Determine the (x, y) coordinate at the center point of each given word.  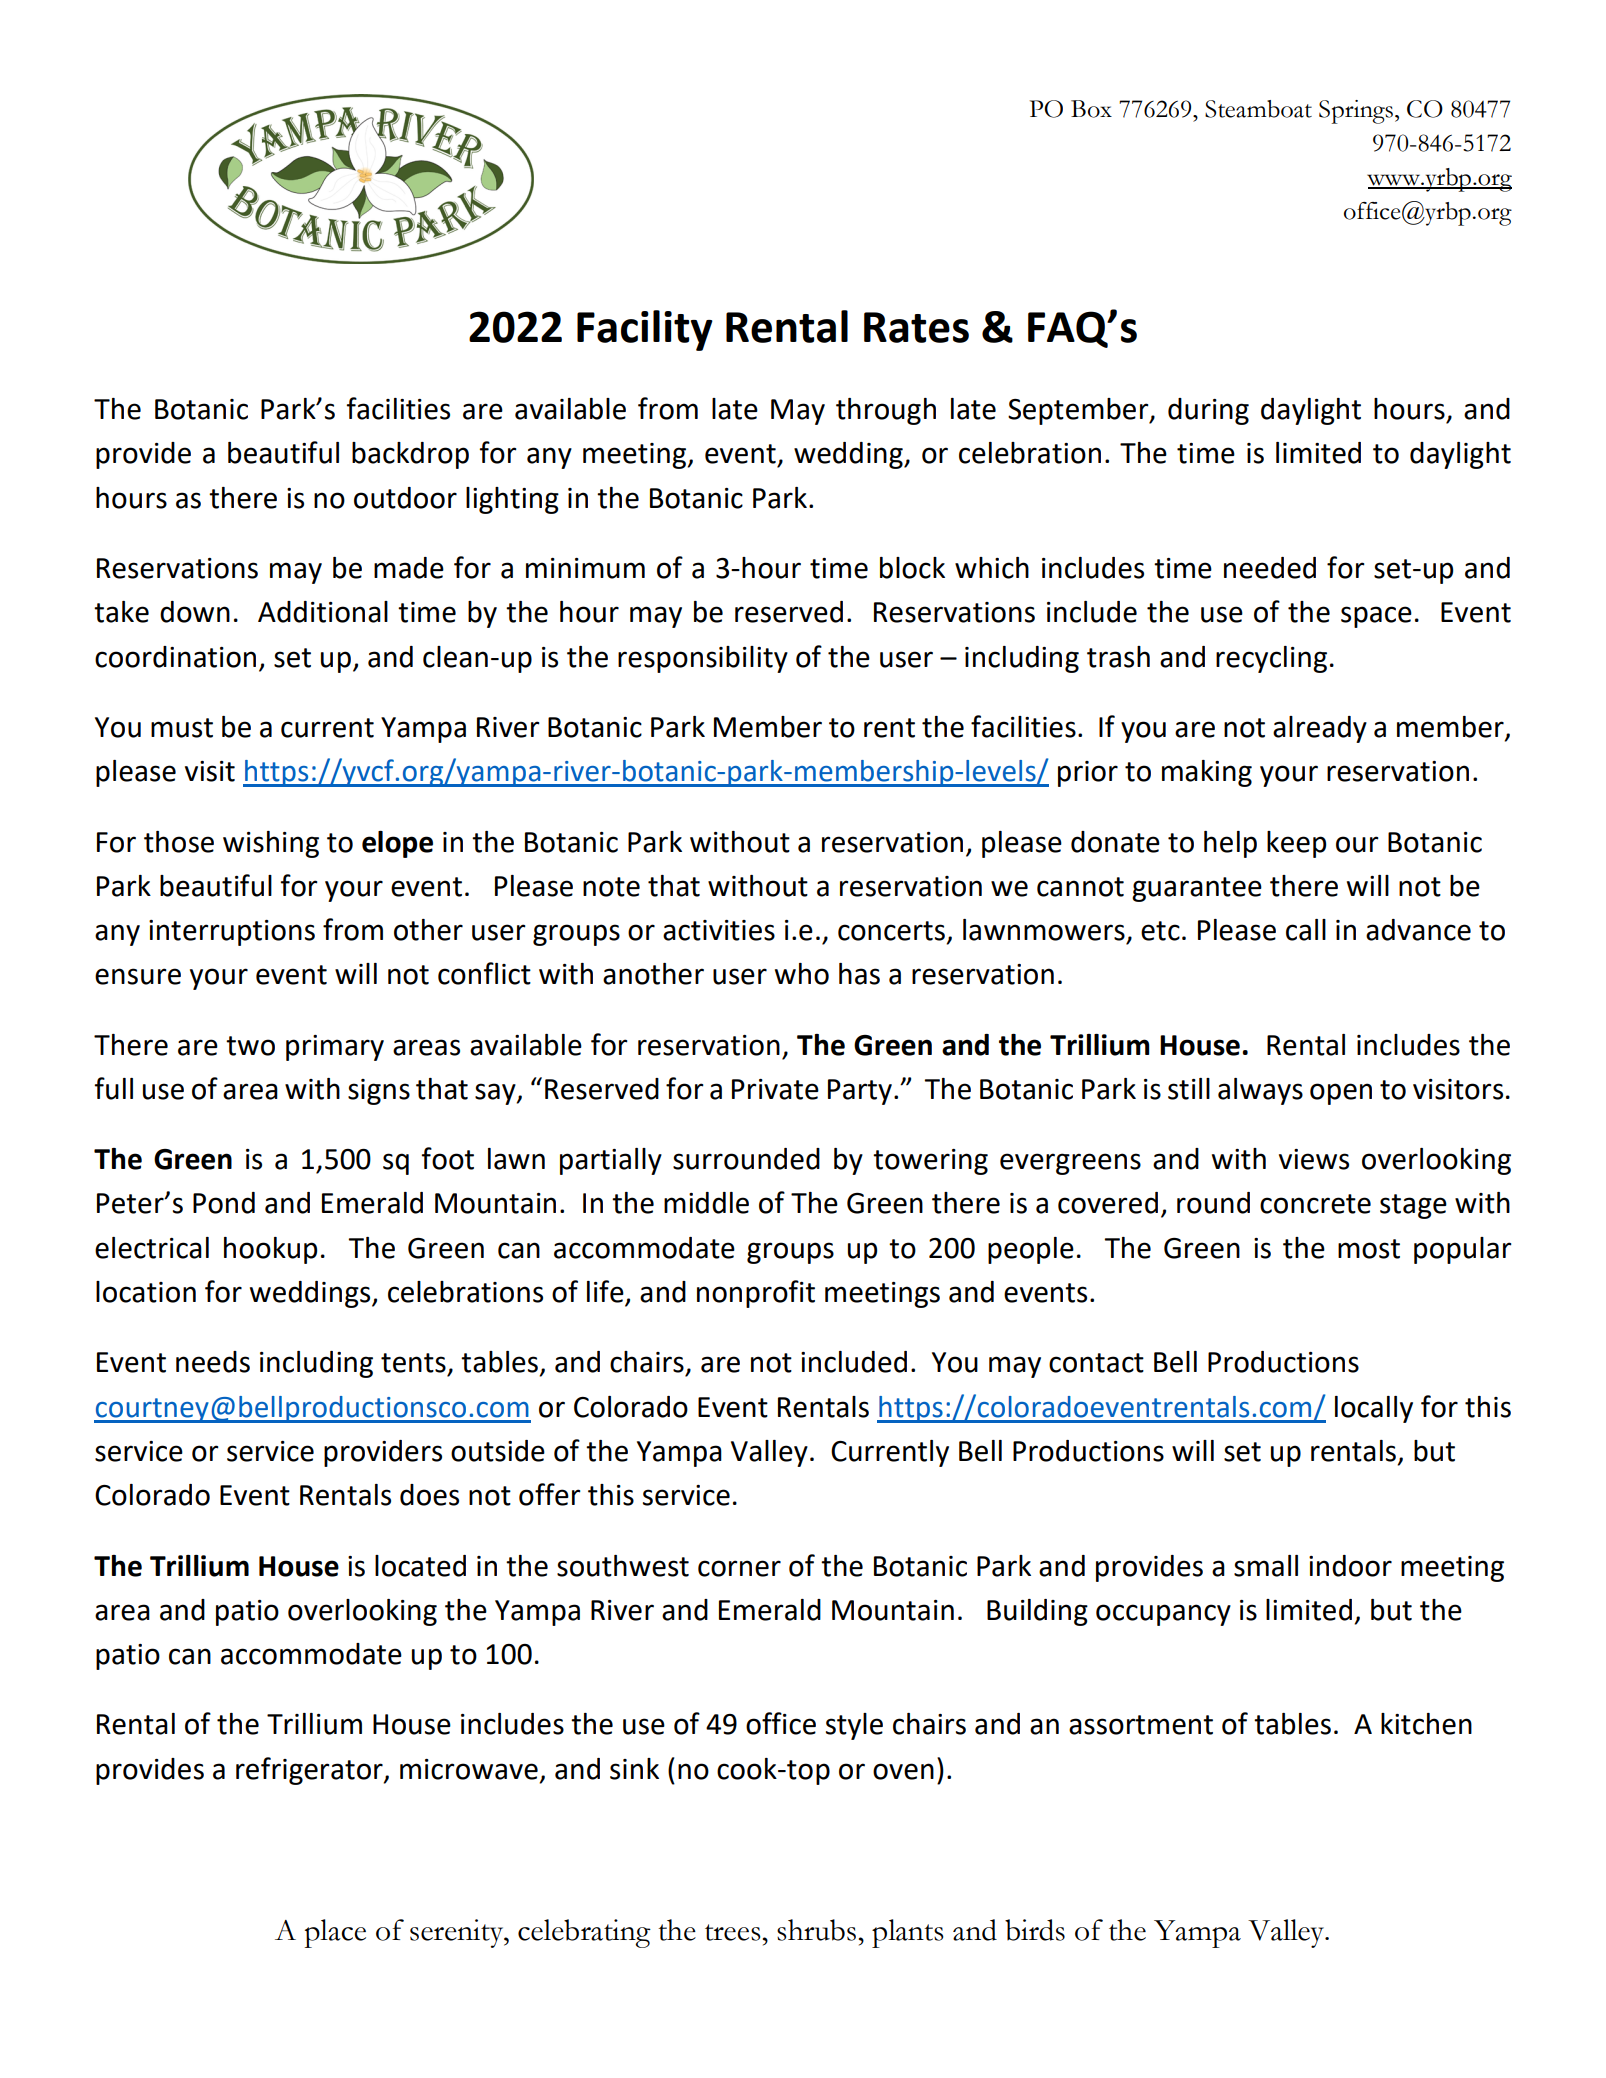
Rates (916, 327)
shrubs (816, 1930)
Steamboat (1258, 109)
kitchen (1426, 1724)
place (335, 1933)
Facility (645, 330)
